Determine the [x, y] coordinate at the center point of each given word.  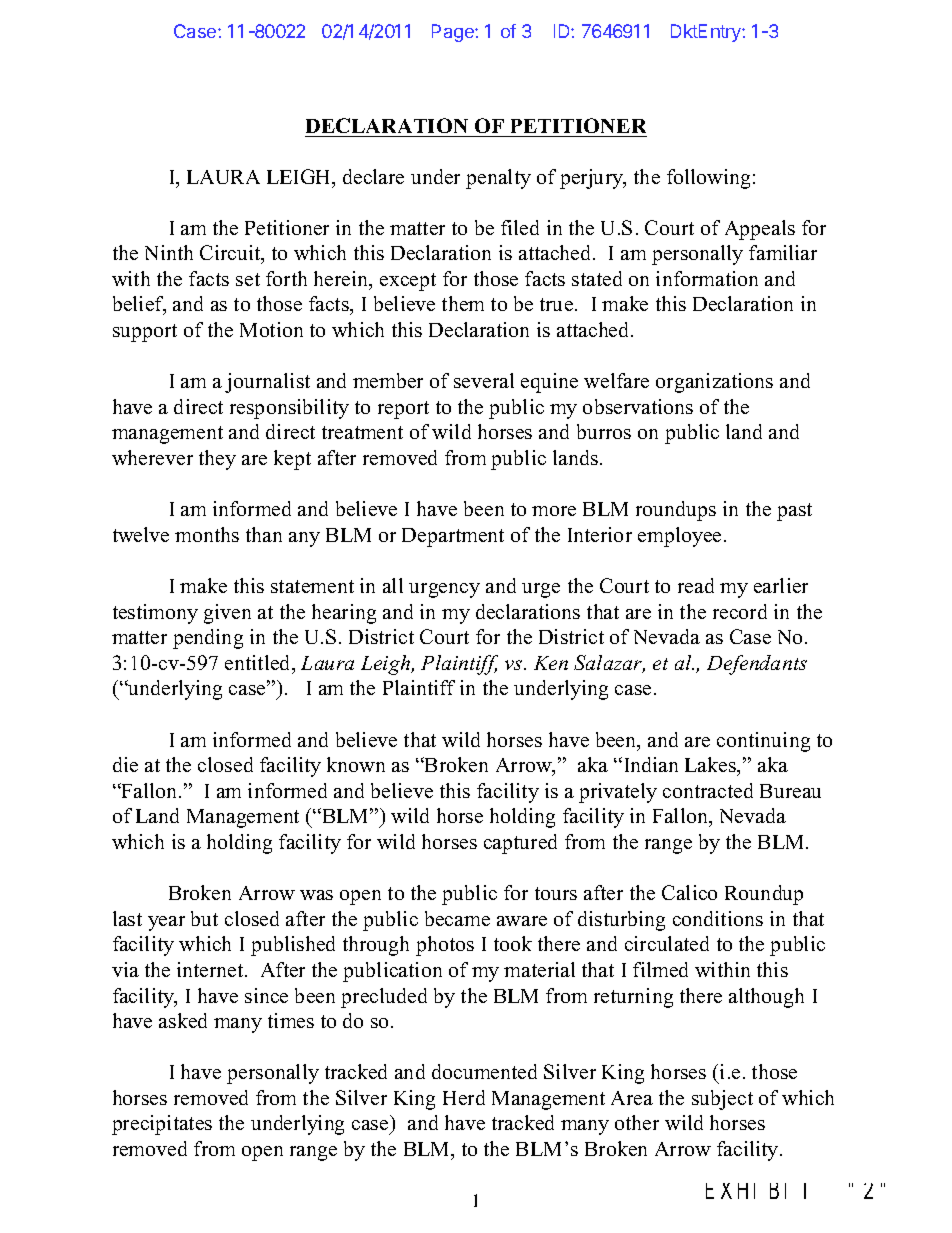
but [204, 918]
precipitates [162, 1125]
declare [373, 176]
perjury [592, 179]
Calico [689, 892]
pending [208, 639]
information [707, 278]
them [463, 303]
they [217, 460]
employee [679, 537]
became [457, 918]
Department [453, 537]
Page [454, 33]
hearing [344, 614]
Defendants [757, 665]
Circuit [231, 254]
